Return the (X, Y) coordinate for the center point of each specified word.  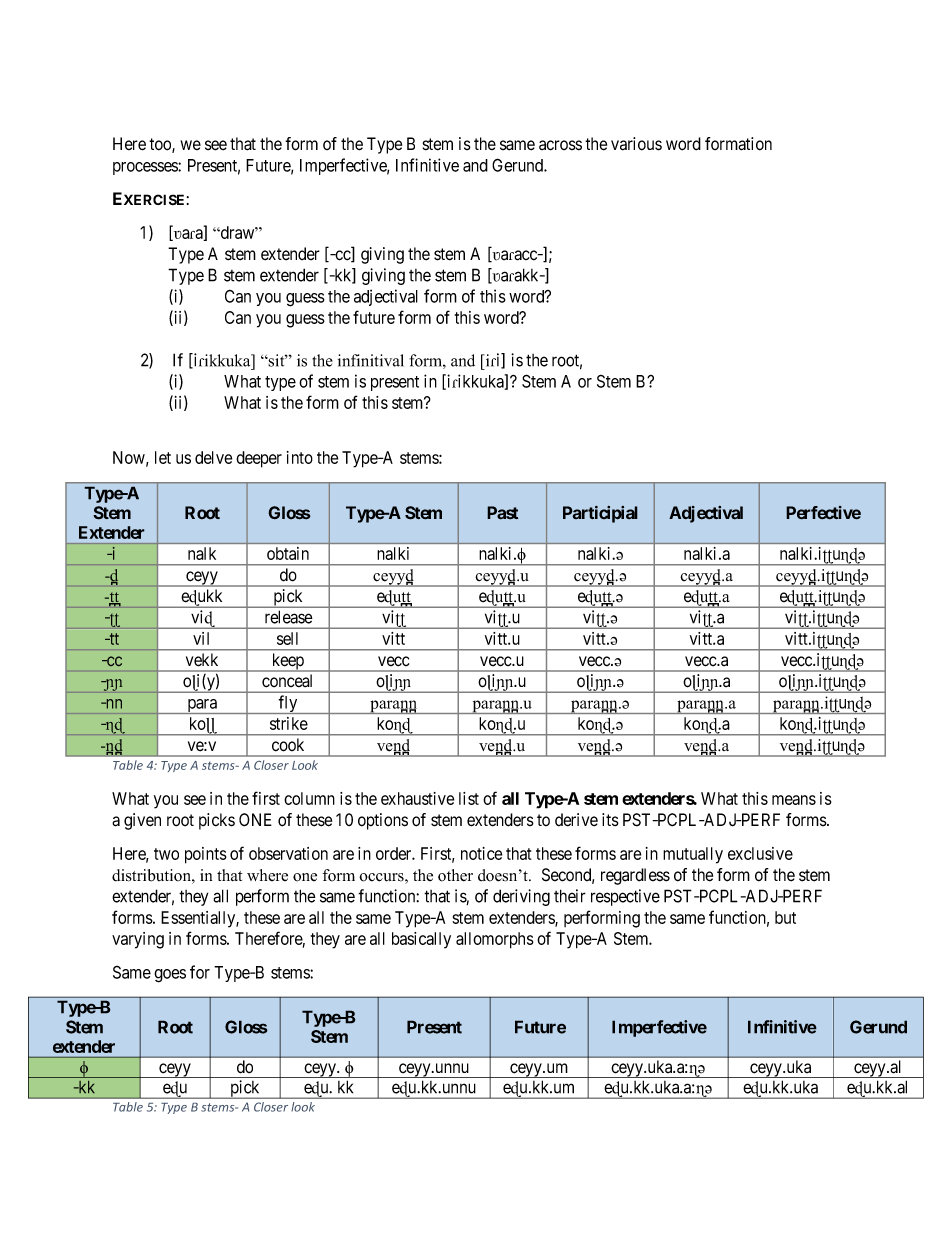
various (636, 144)
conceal (287, 680)
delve (213, 457)
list (469, 798)
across (560, 145)
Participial (600, 514)
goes (170, 976)
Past (502, 513)
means (794, 800)
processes (146, 168)
